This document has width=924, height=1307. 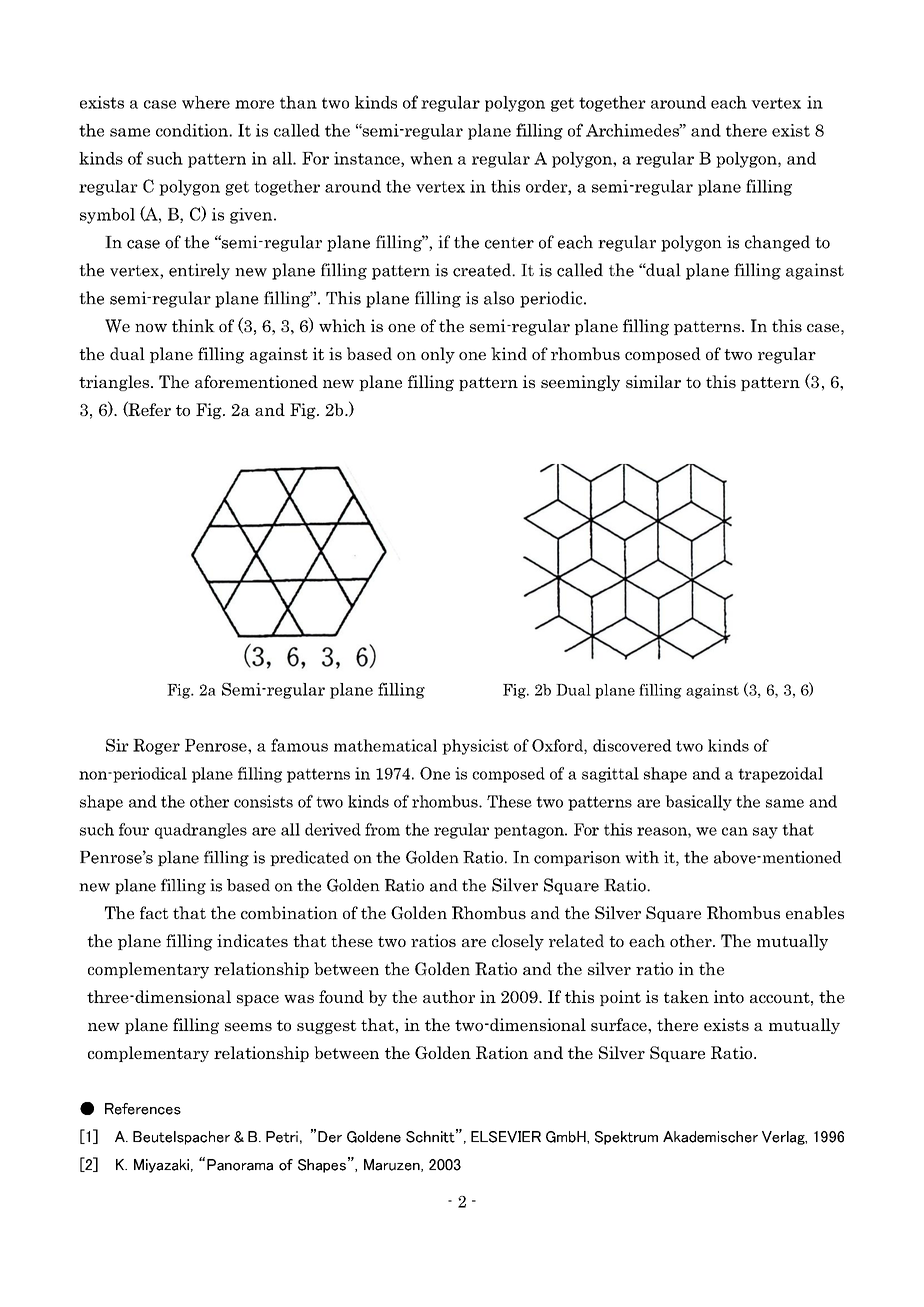 What do you see at coordinates (193, 130) in the document?
I see `condition` at bounding box center [193, 130].
